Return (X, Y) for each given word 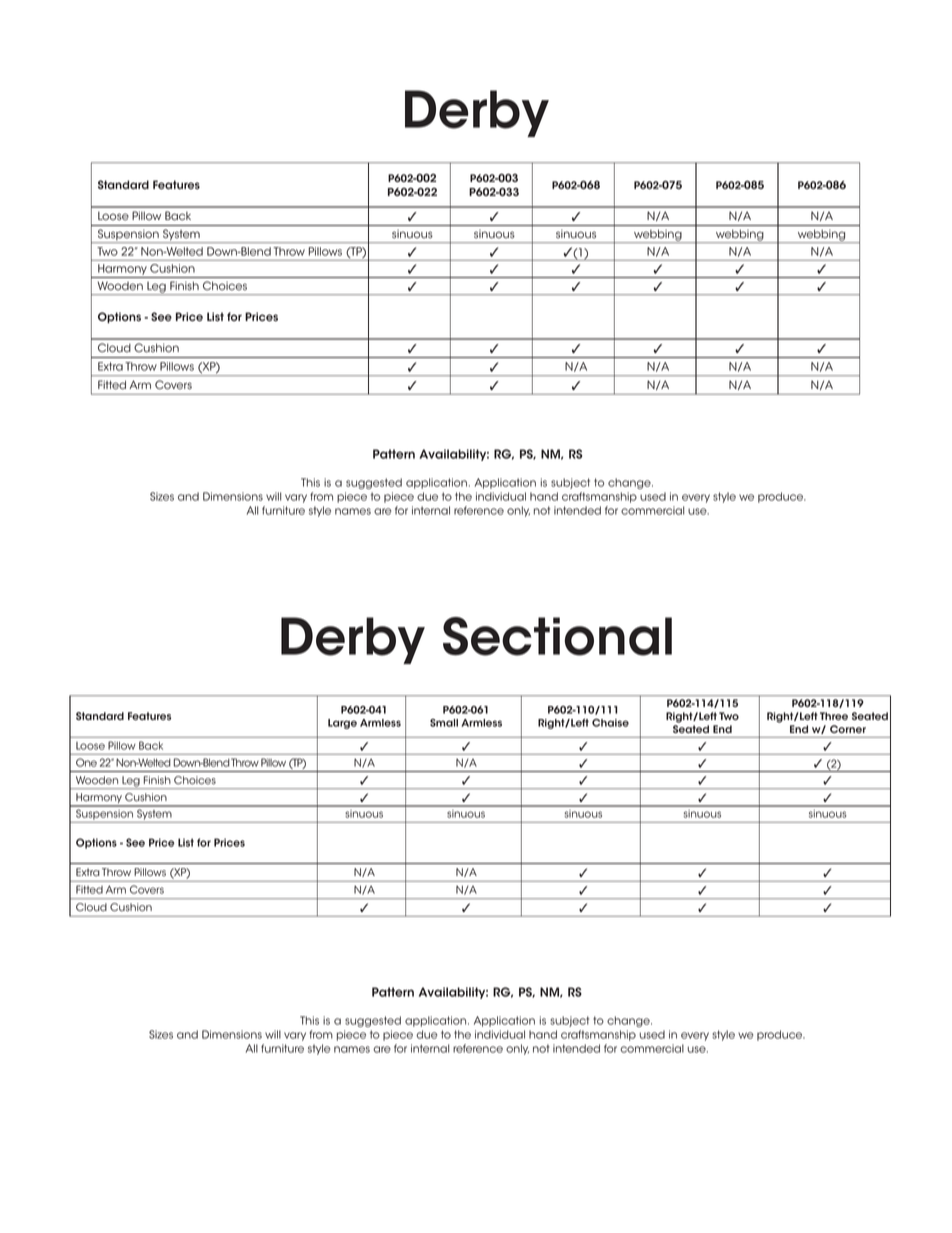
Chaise (610, 723)
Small (444, 723)
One (86, 762)
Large (342, 724)
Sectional (557, 636)
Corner (848, 729)
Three (834, 716)
